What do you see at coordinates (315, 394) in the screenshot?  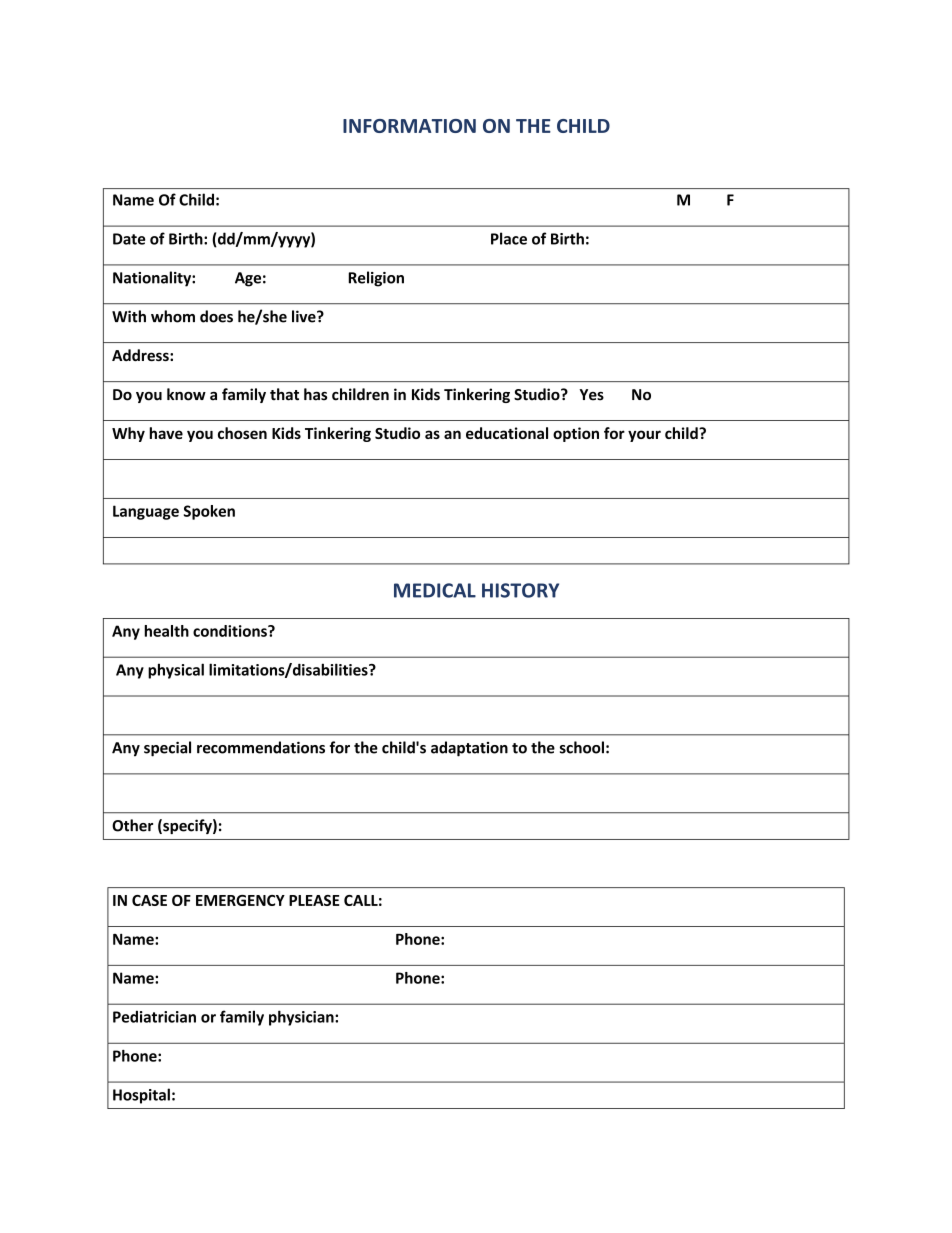 I see `has` at bounding box center [315, 394].
